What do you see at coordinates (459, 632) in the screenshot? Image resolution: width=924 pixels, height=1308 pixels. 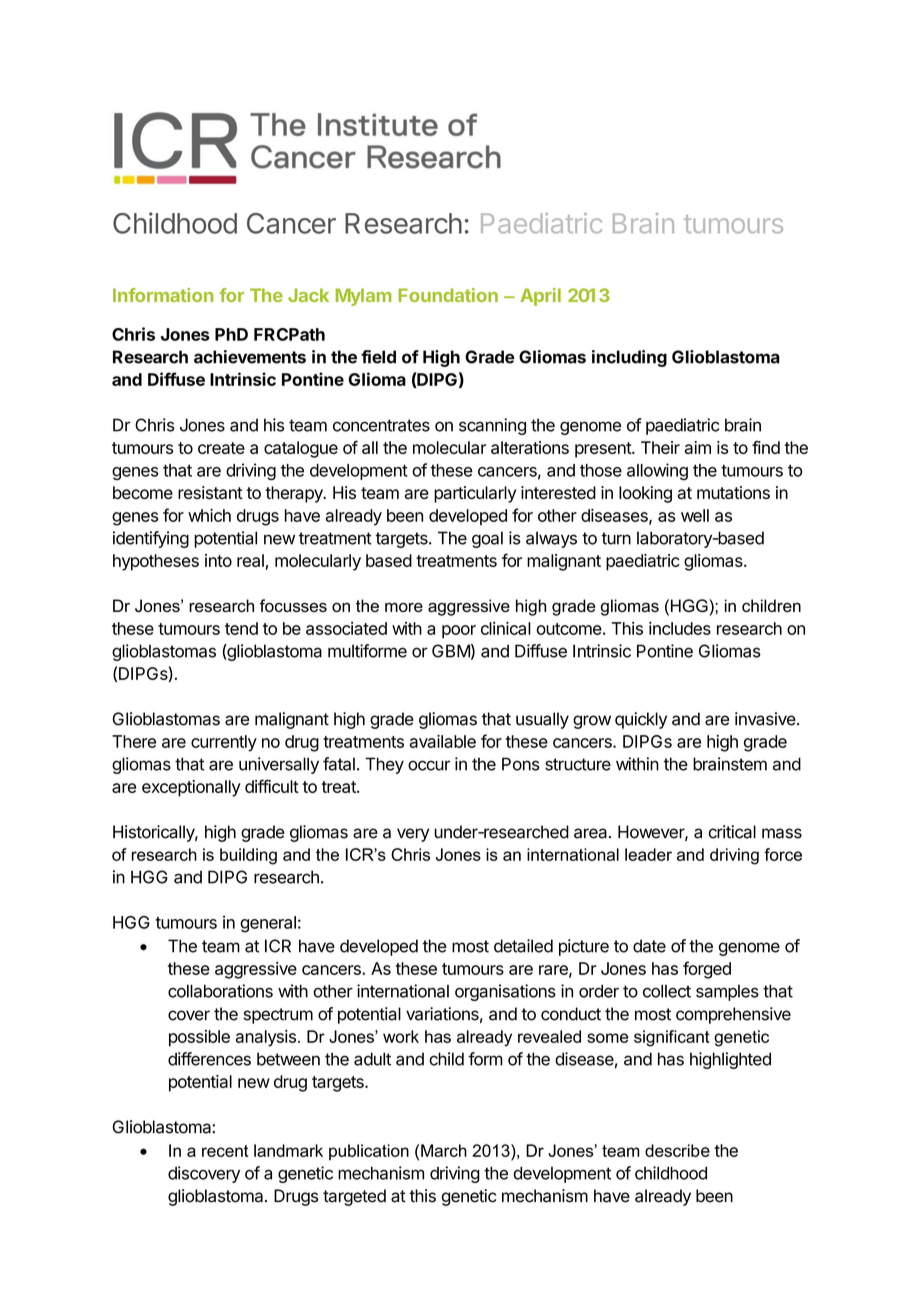 I see `poor` at bounding box center [459, 632].
